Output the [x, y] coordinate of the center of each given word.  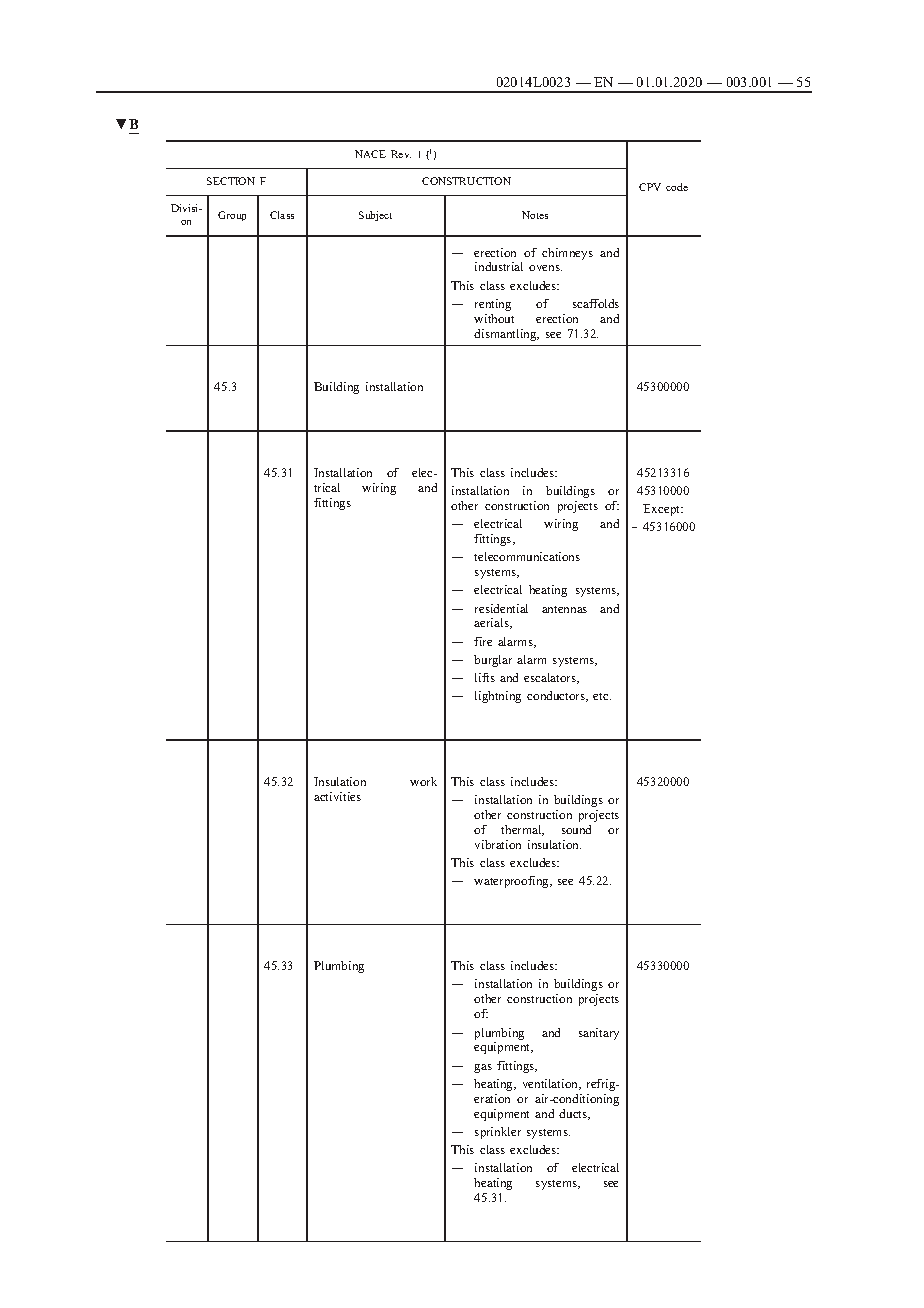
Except [663, 510]
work [423, 781]
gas [483, 1068]
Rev [401, 154]
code [677, 187]
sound [576, 829]
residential [501, 608]
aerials [492, 623]
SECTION [231, 181]
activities [337, 796]
